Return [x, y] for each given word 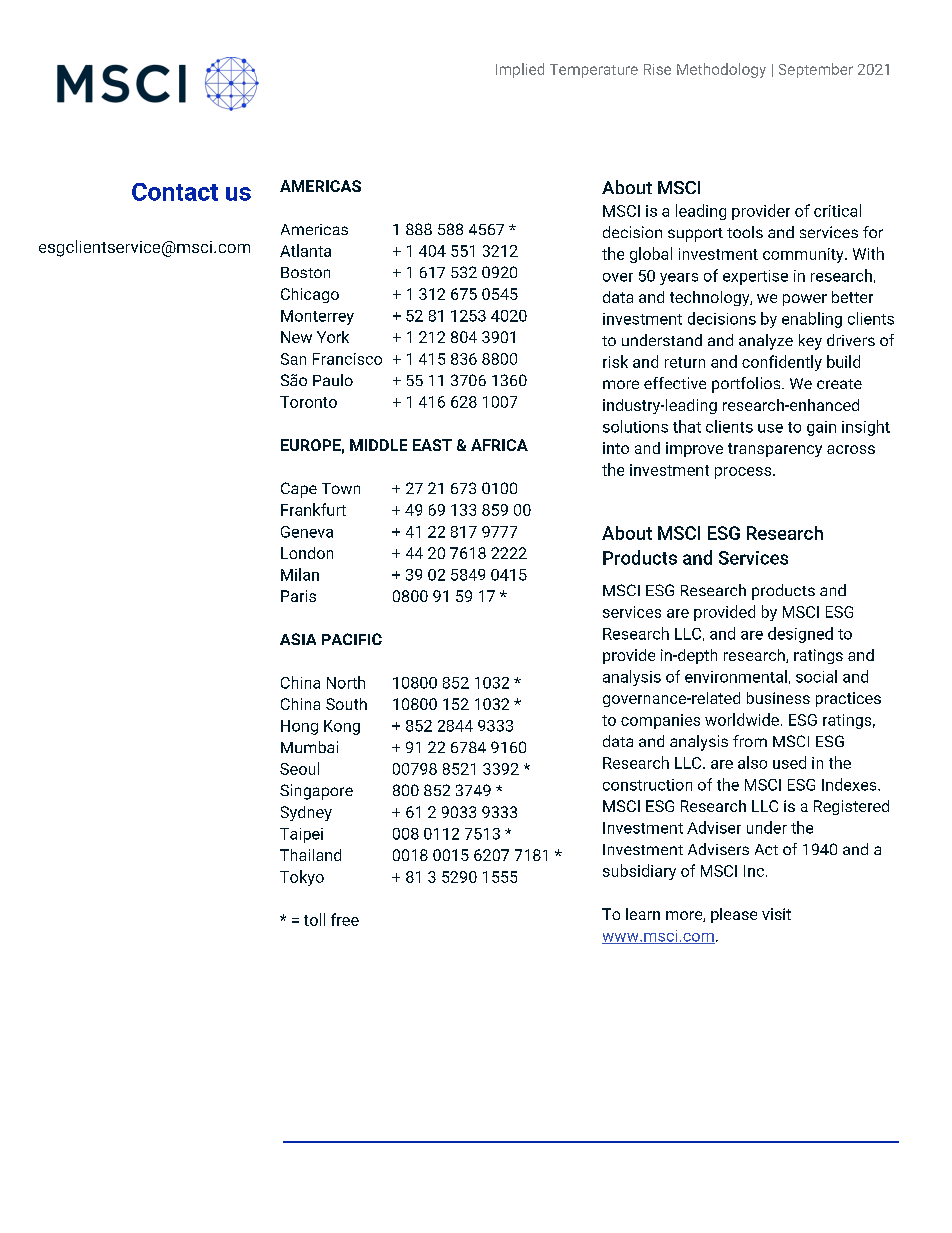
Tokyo [302, 878]
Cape [299, 490]
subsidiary [639, 872]
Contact [175, 192]
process [743, 473]
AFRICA [499, 445]
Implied [520, 70]
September [816, 70]
